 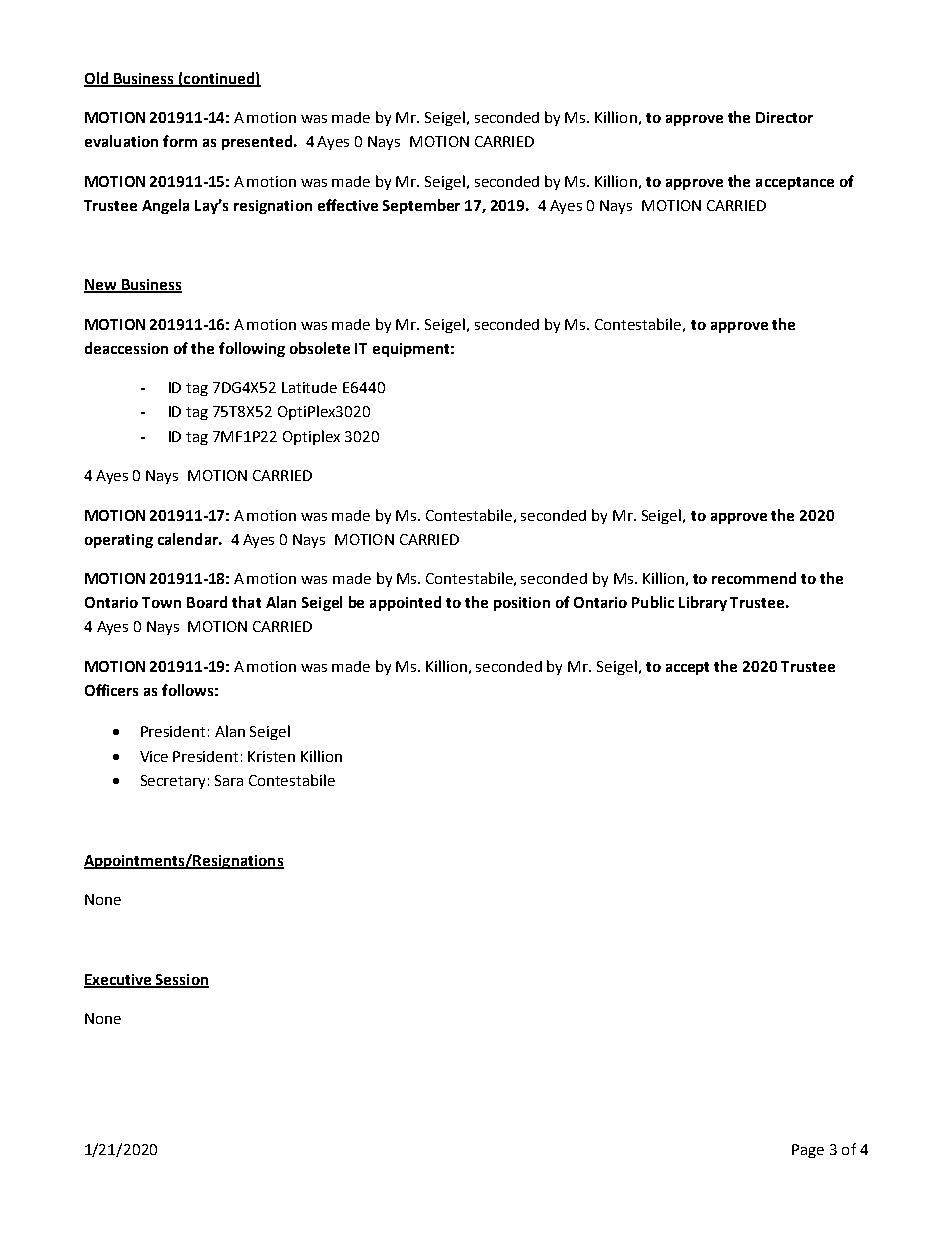 What do you see at coordinates (161, 602) in the screenshot?
I see `Town` at bounding box center [161, 602].
